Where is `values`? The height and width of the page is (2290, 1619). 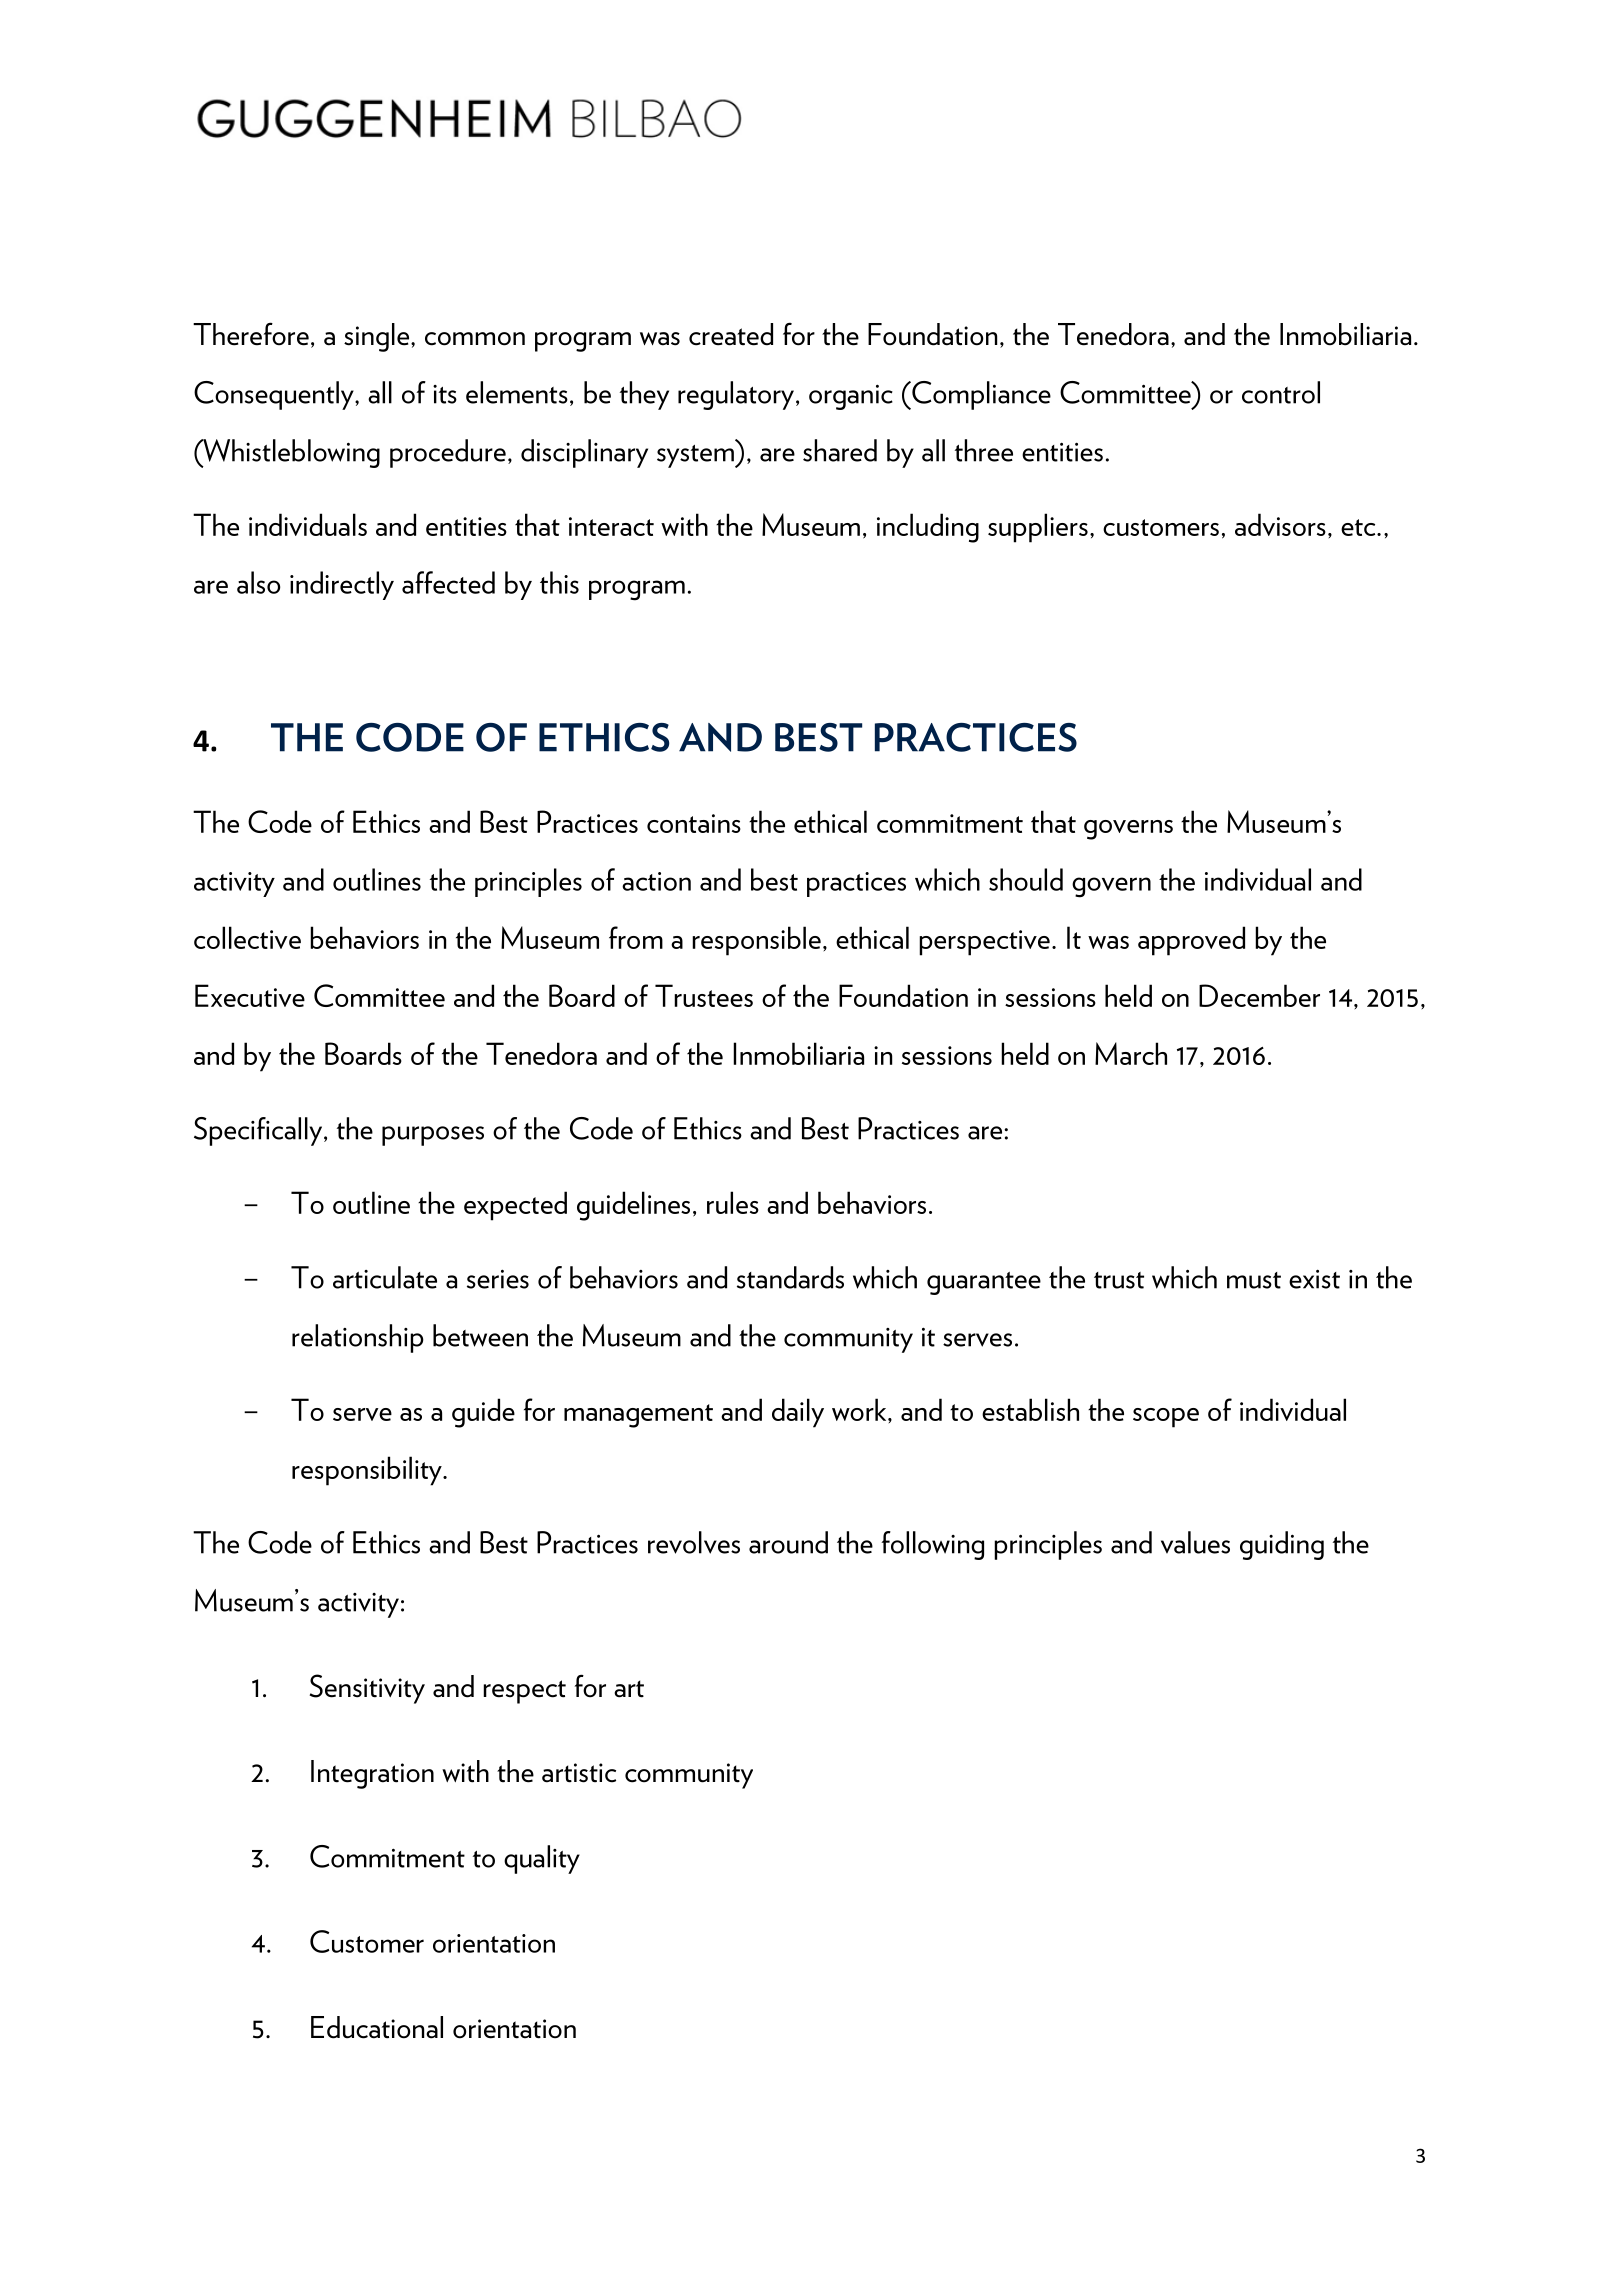
values is located at coordinates (1195, 1542).
